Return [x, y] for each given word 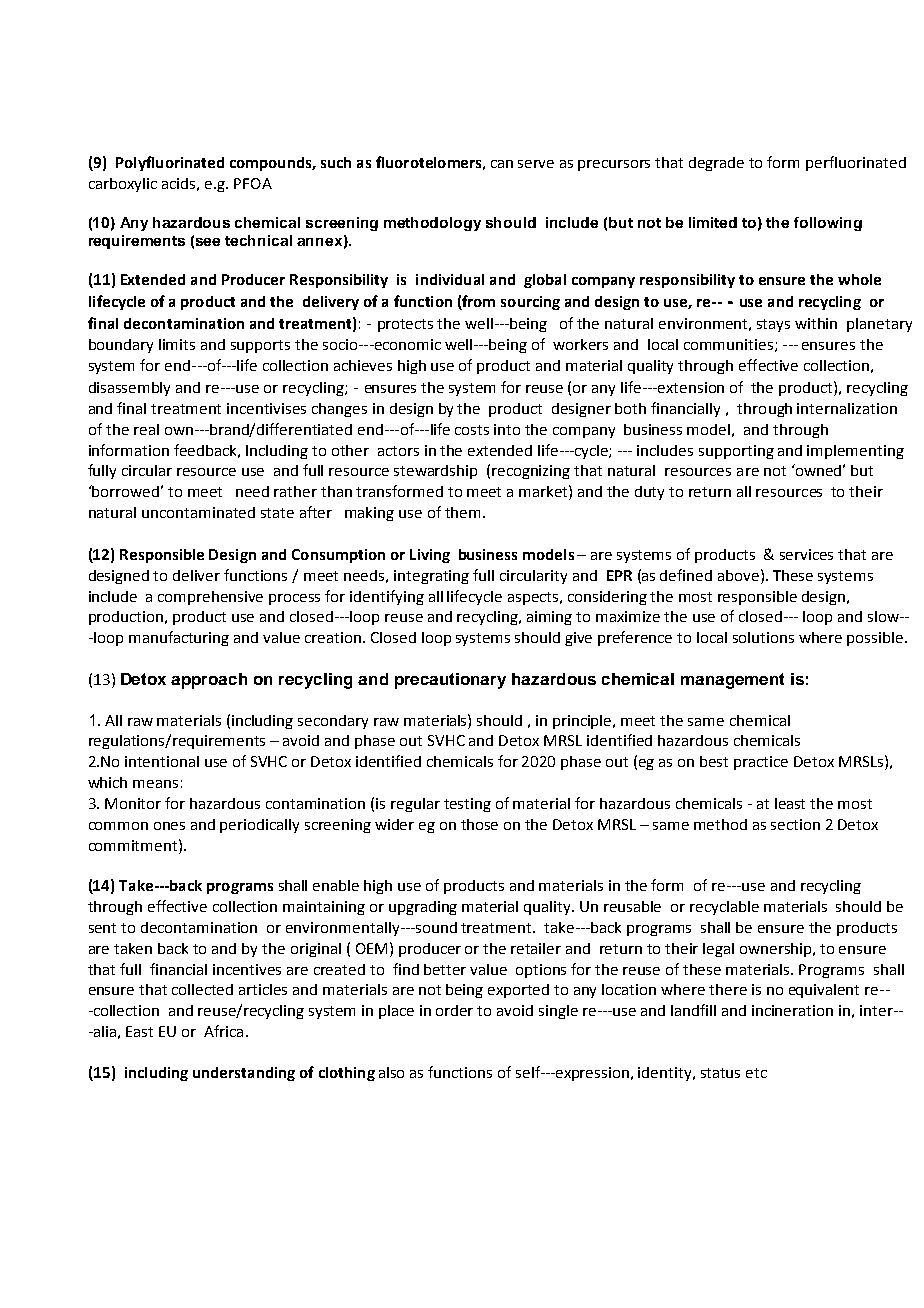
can [502, 164]
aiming [549, 618]
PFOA [253, 183]
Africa [223, 1031]
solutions [763, 637]
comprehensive [210, 598]
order [454, 1010]
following [828, 224]
